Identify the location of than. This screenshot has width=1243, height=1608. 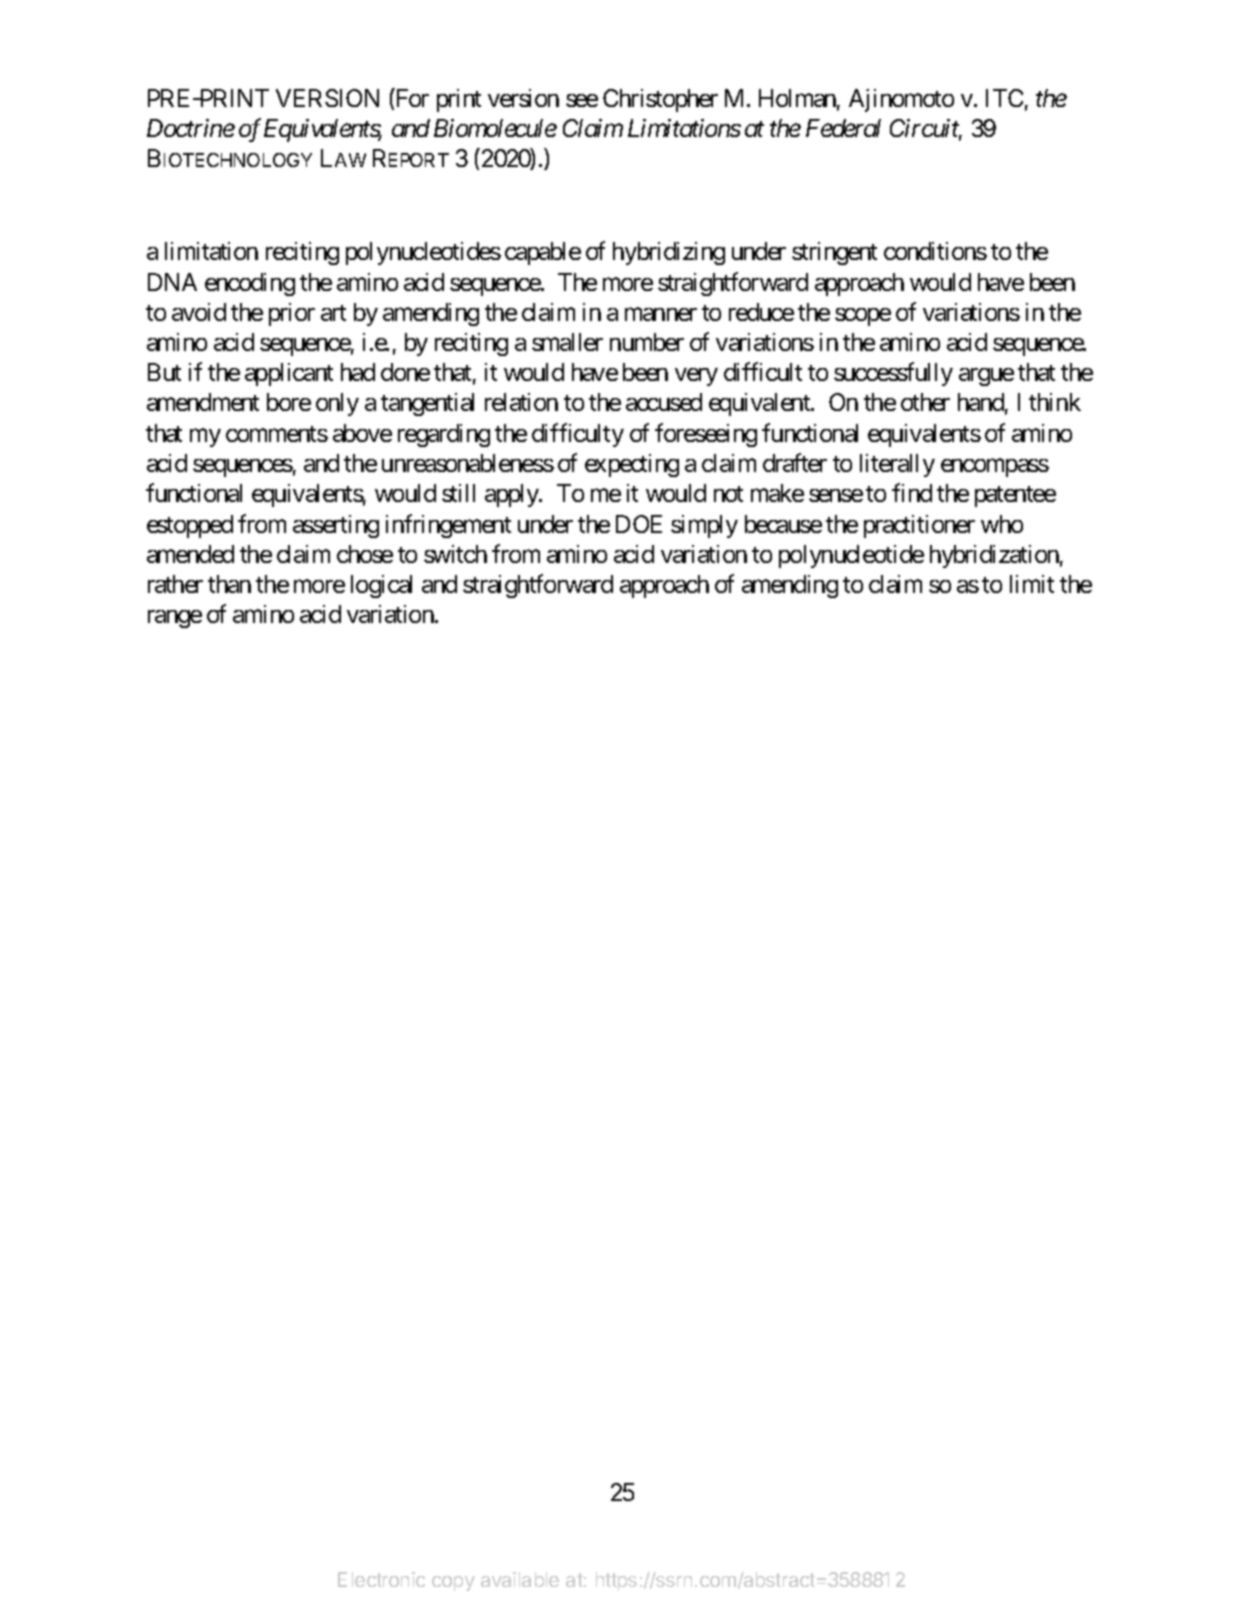
(229, 584).
